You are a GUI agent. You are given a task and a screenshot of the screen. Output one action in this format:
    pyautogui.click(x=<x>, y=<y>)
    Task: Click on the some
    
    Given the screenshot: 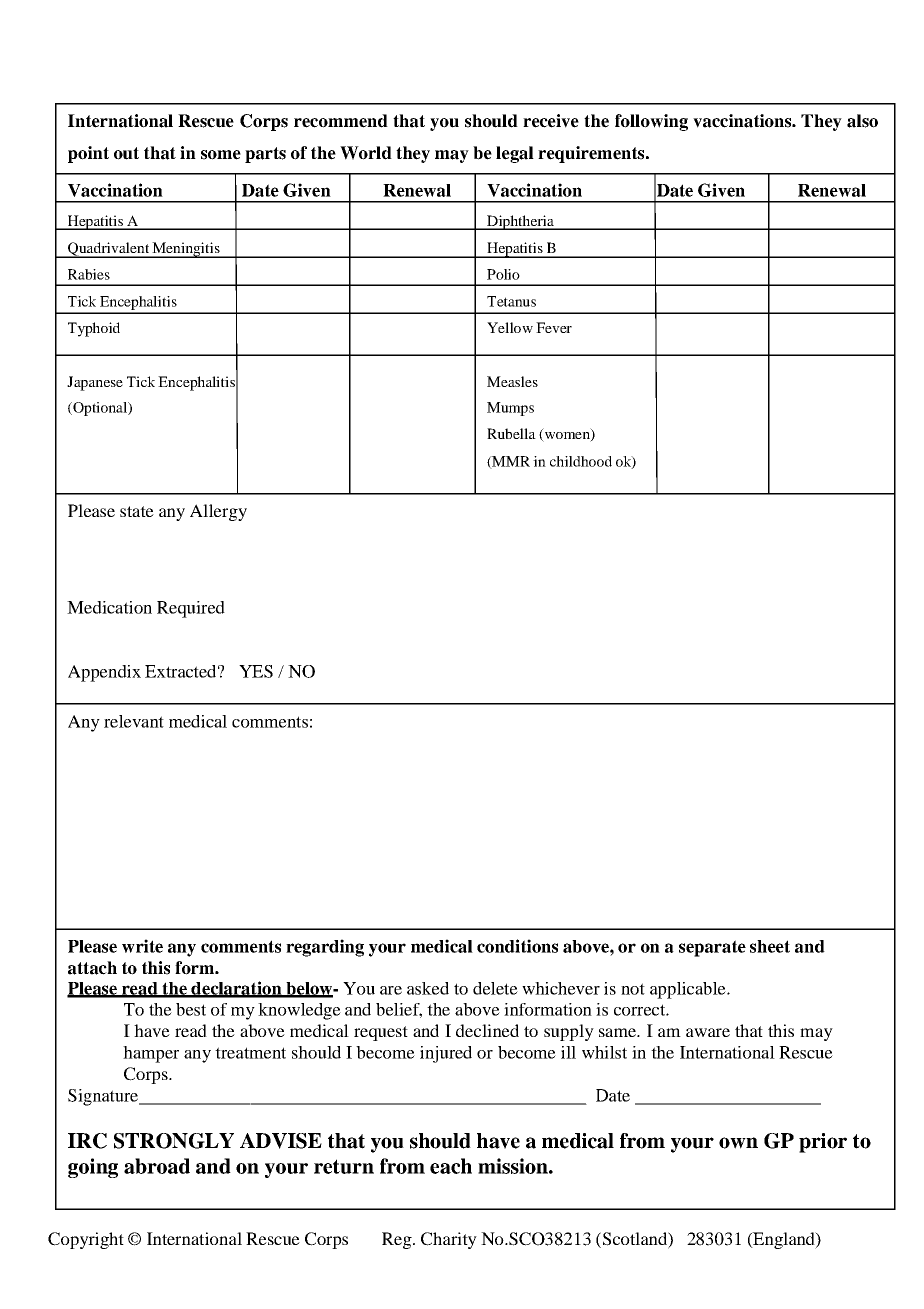 What is the action you would take?
    pyautogui.click(x=221, y=155)
